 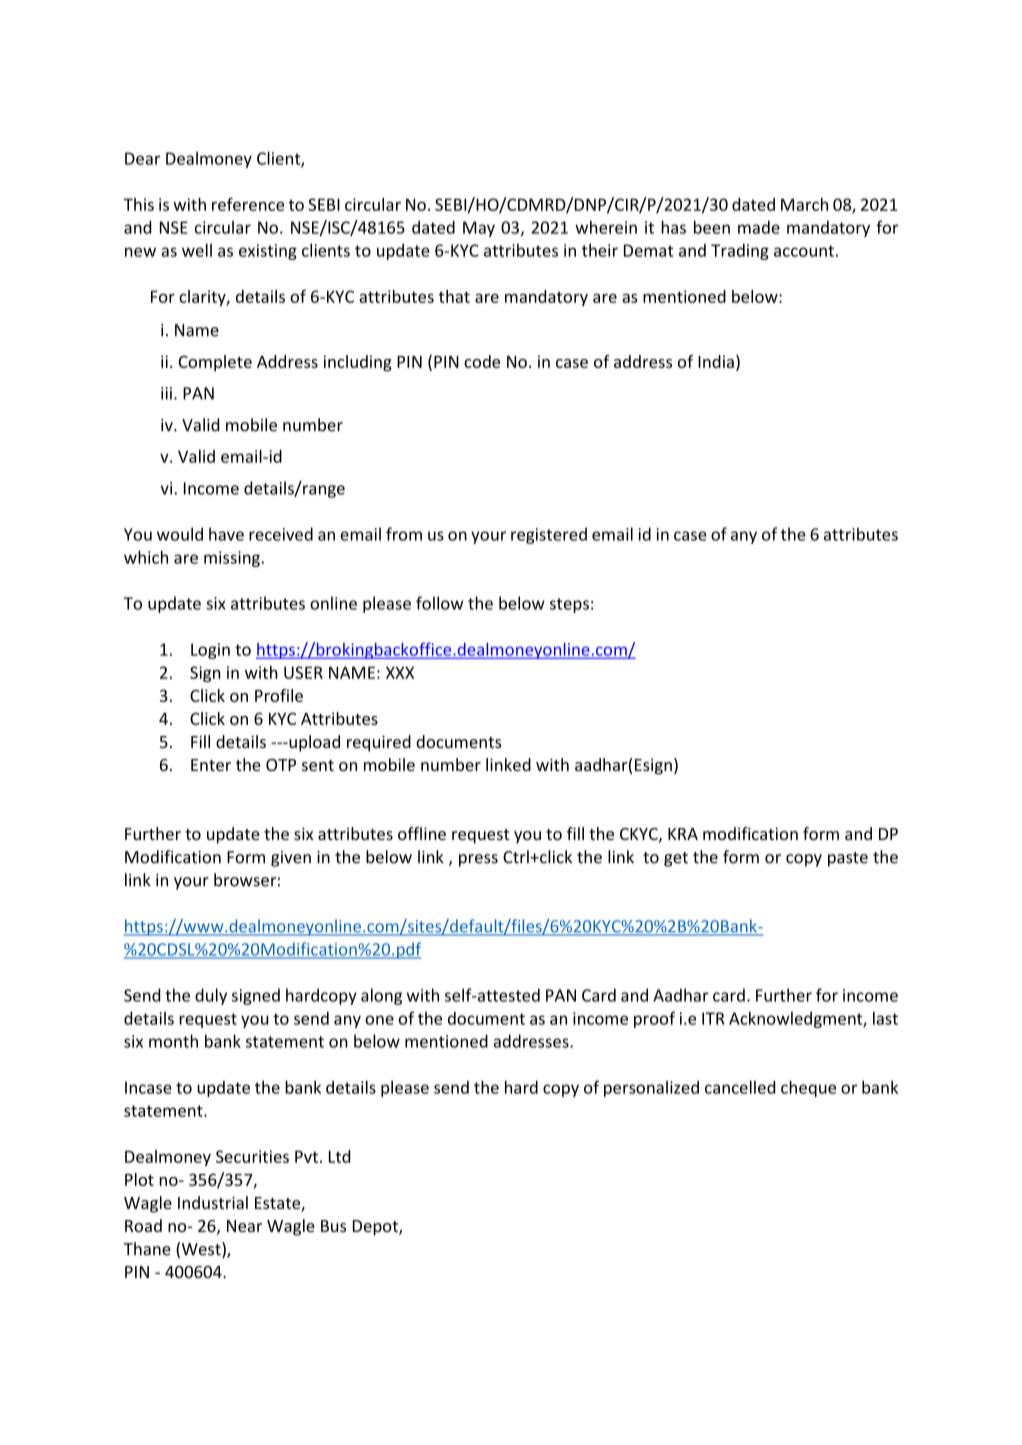 What do you see at coordinates (479, 229) in the page?
I see `May` at bounding box center [479, 229].
